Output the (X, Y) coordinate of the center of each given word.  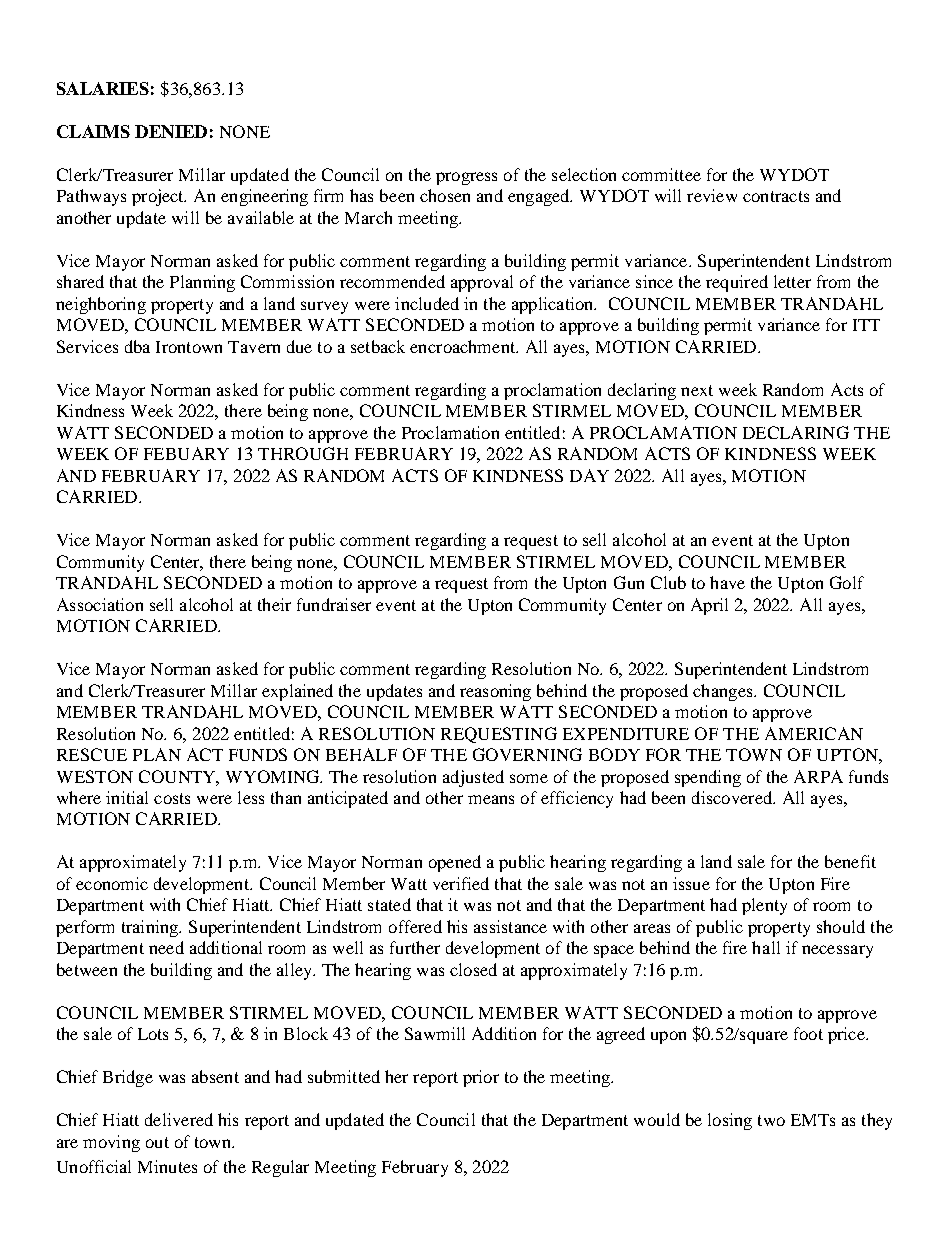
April (709, 606)
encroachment (464, 346)
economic (112, 883)
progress (466, 178)
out (157, 1142)
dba (137, 346)
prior (481, 1078)
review (712, 195)
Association (100, 604)
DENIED (171, 131)
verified (461, 883)
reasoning (495, 692)
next (697, 390)
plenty (764, 906)
